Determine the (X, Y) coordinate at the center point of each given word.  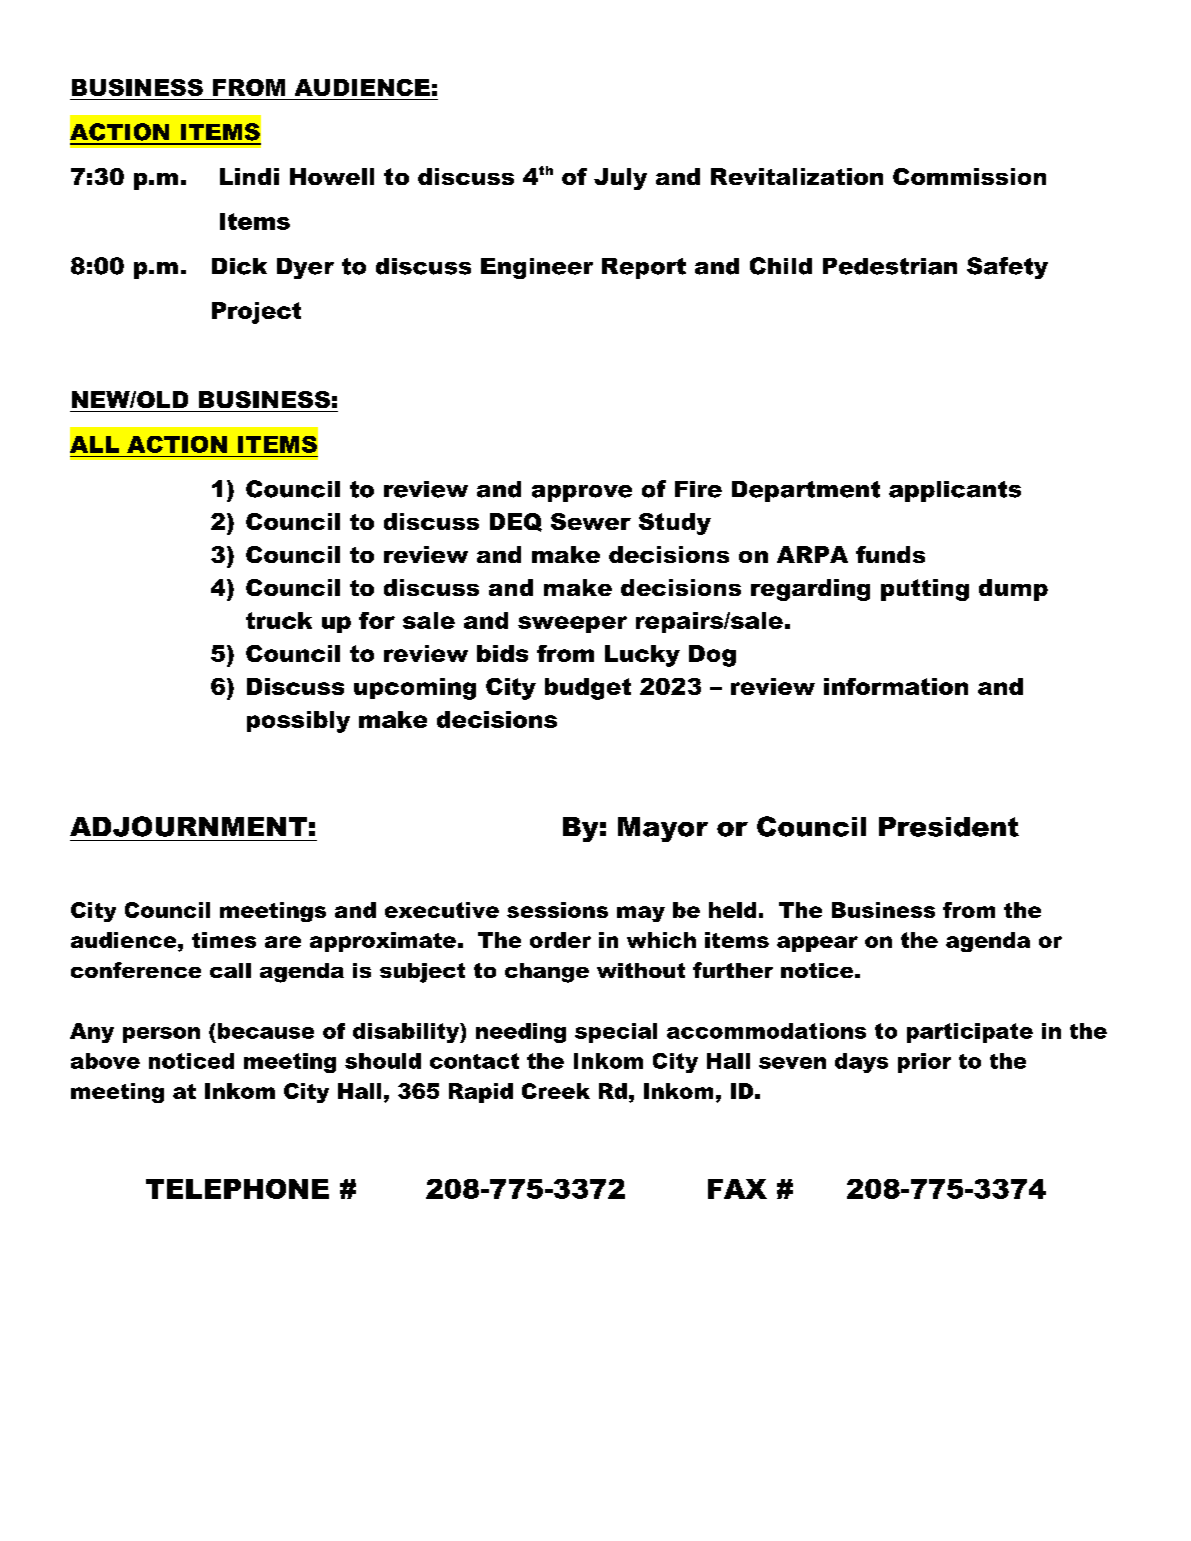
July (620, 179)
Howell (332, 176)
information (896, 686)
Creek (556, 1091)
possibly (298, 722)
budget (588, 689)
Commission (969, 176)
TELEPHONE (237, 1189)
